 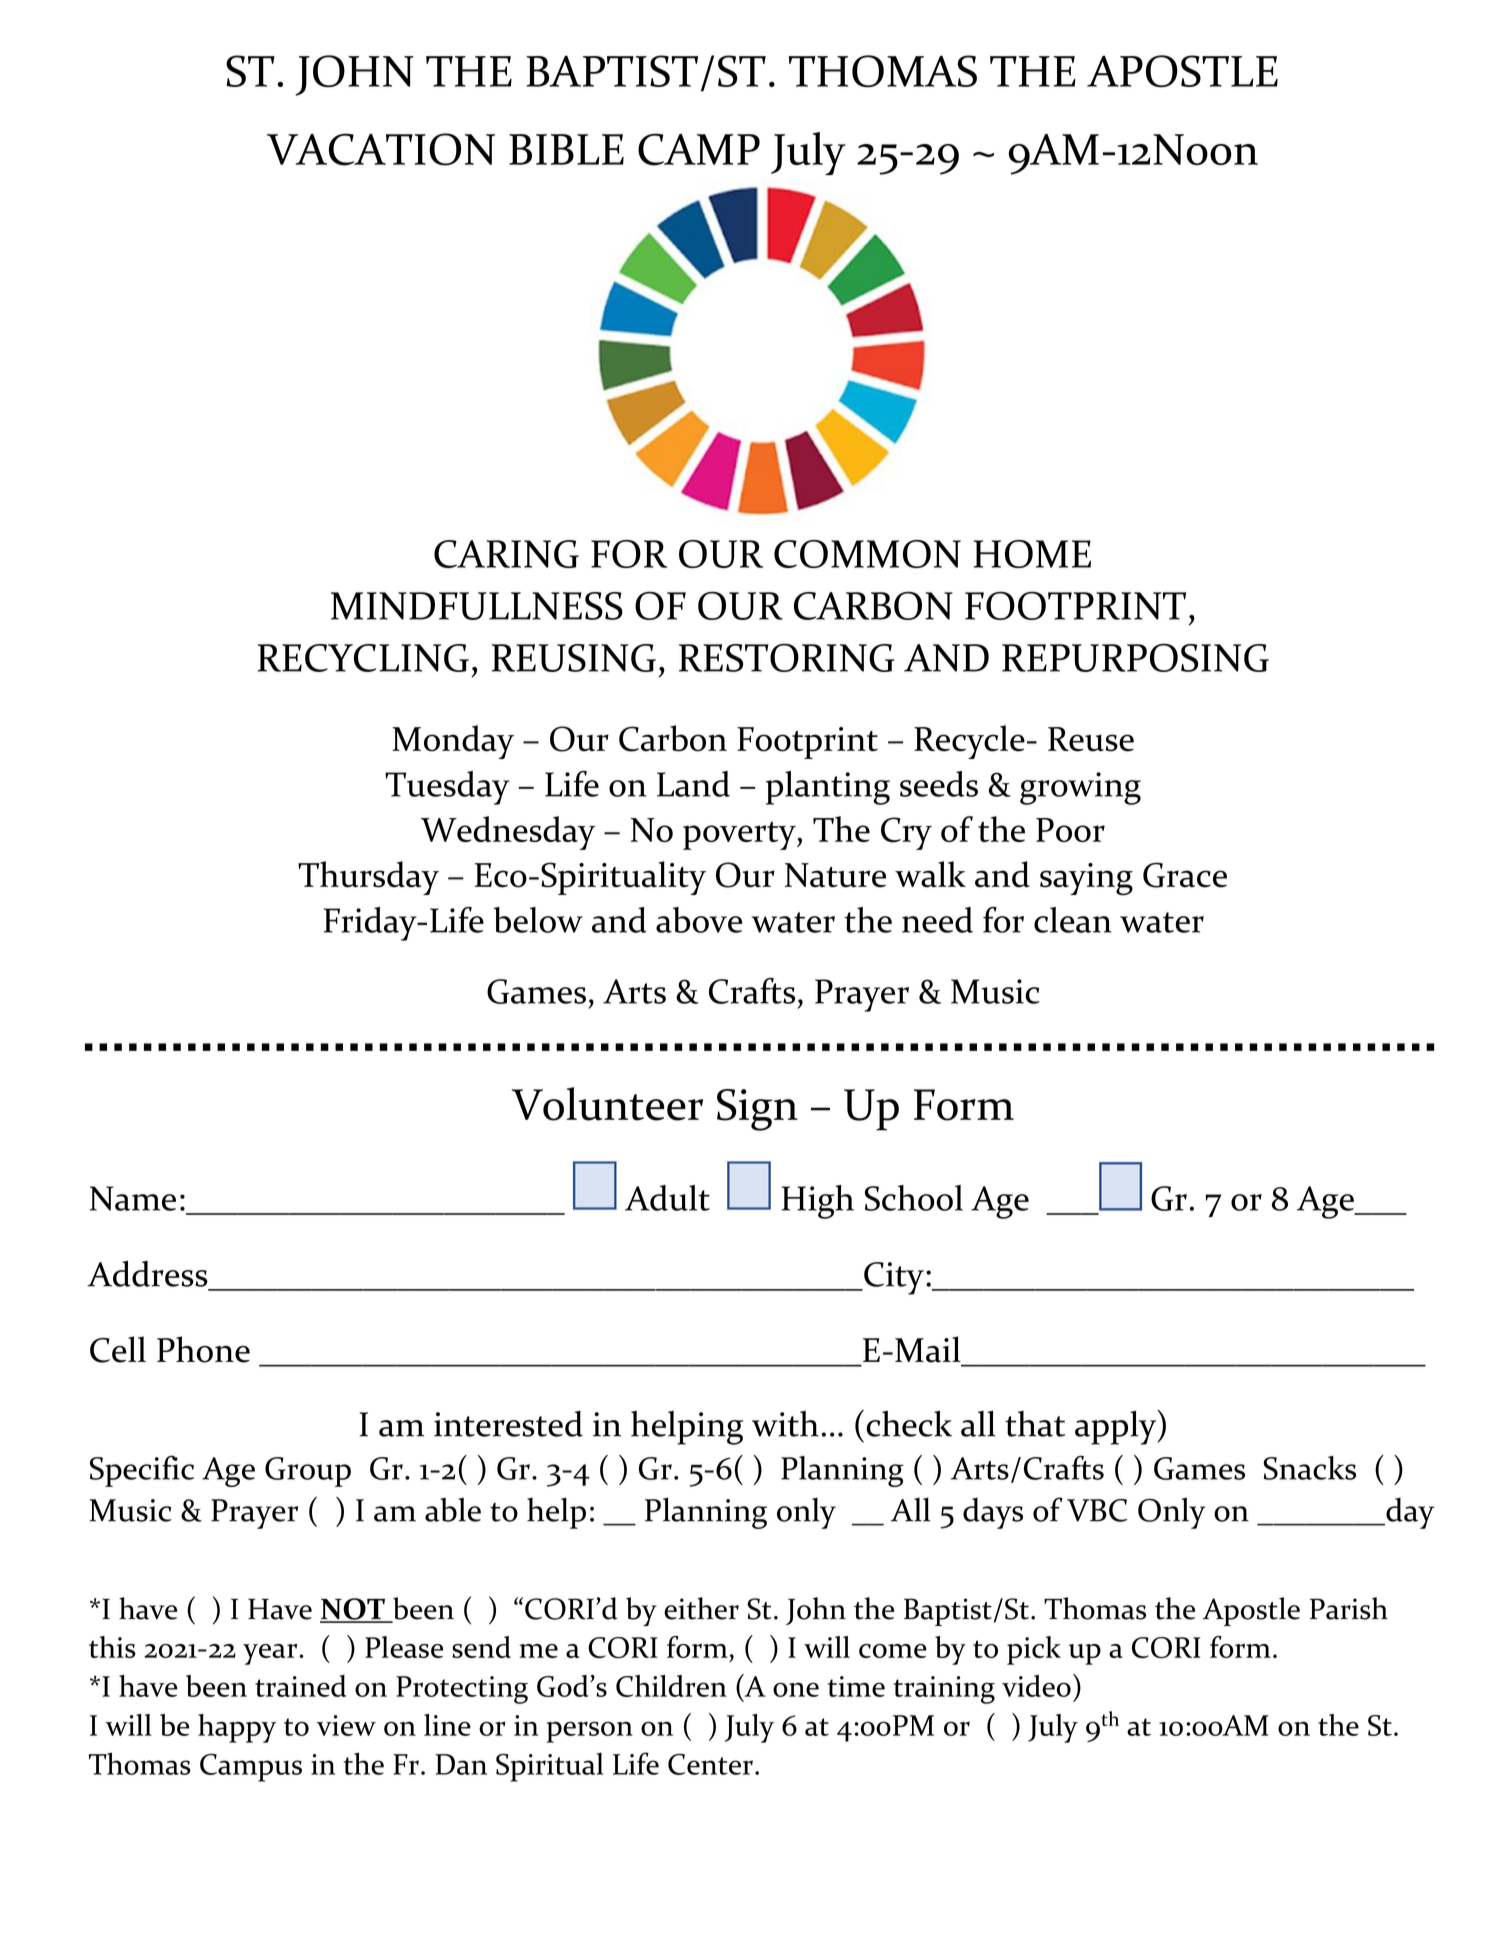 I want to click on VACATION, so click(x=381, y=149).
